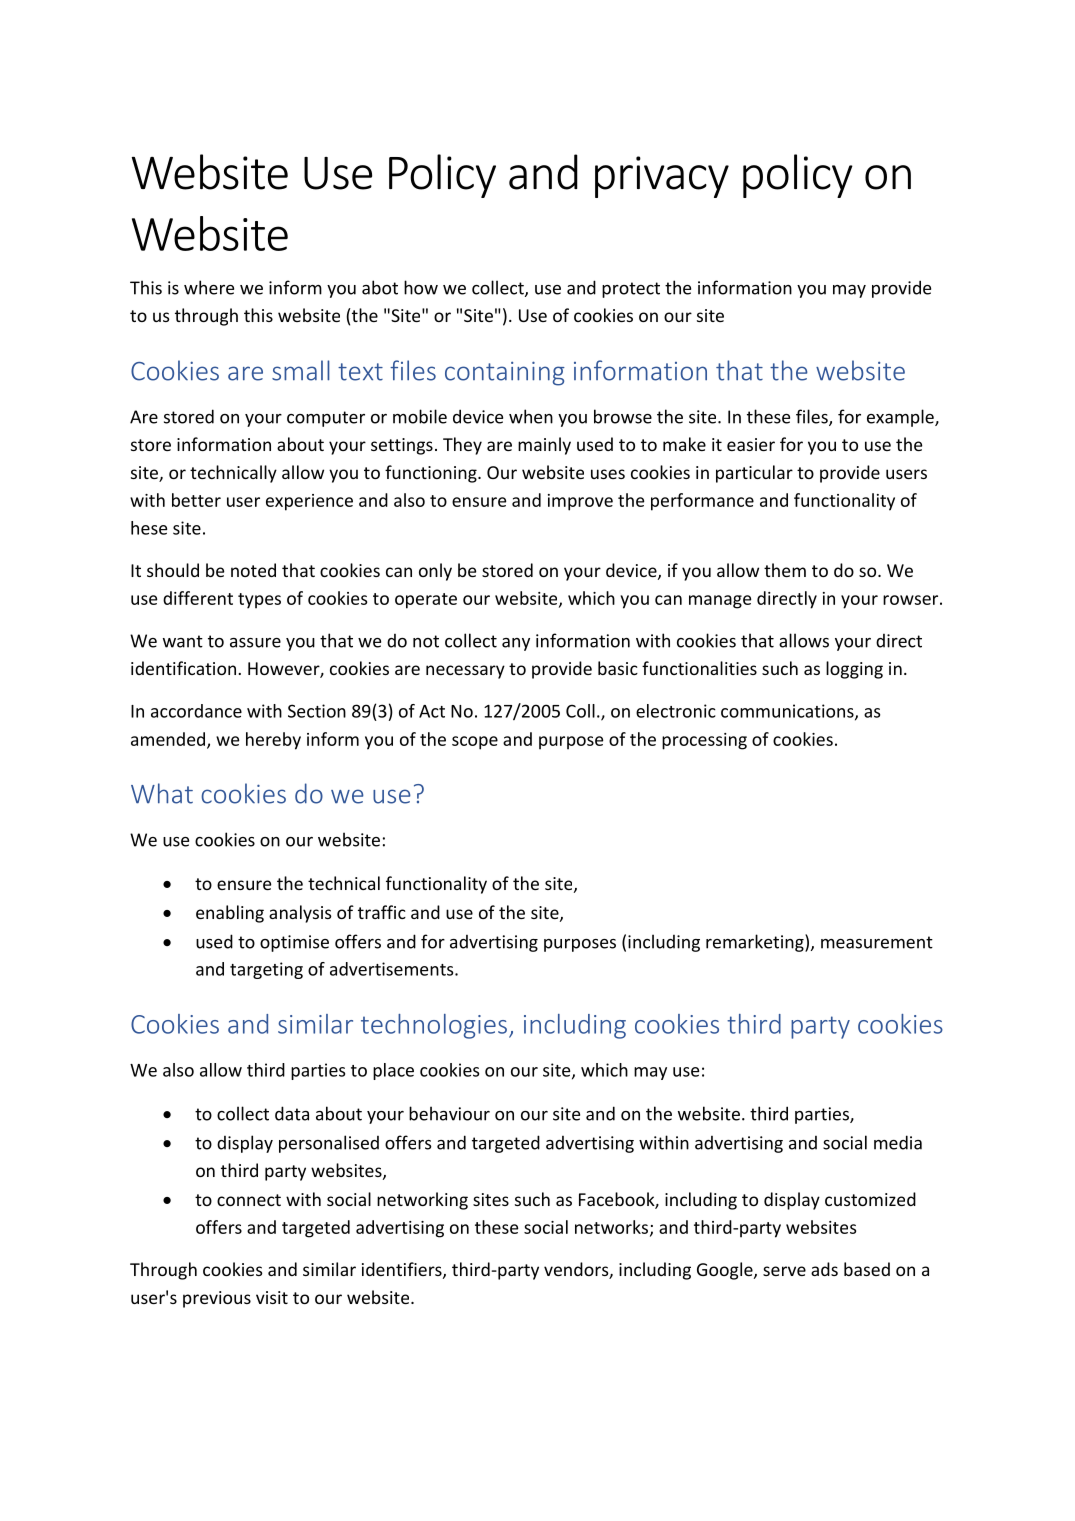 This screenshot has height=1521, width=1075. I want to click on hereby, so click(273, 741).
